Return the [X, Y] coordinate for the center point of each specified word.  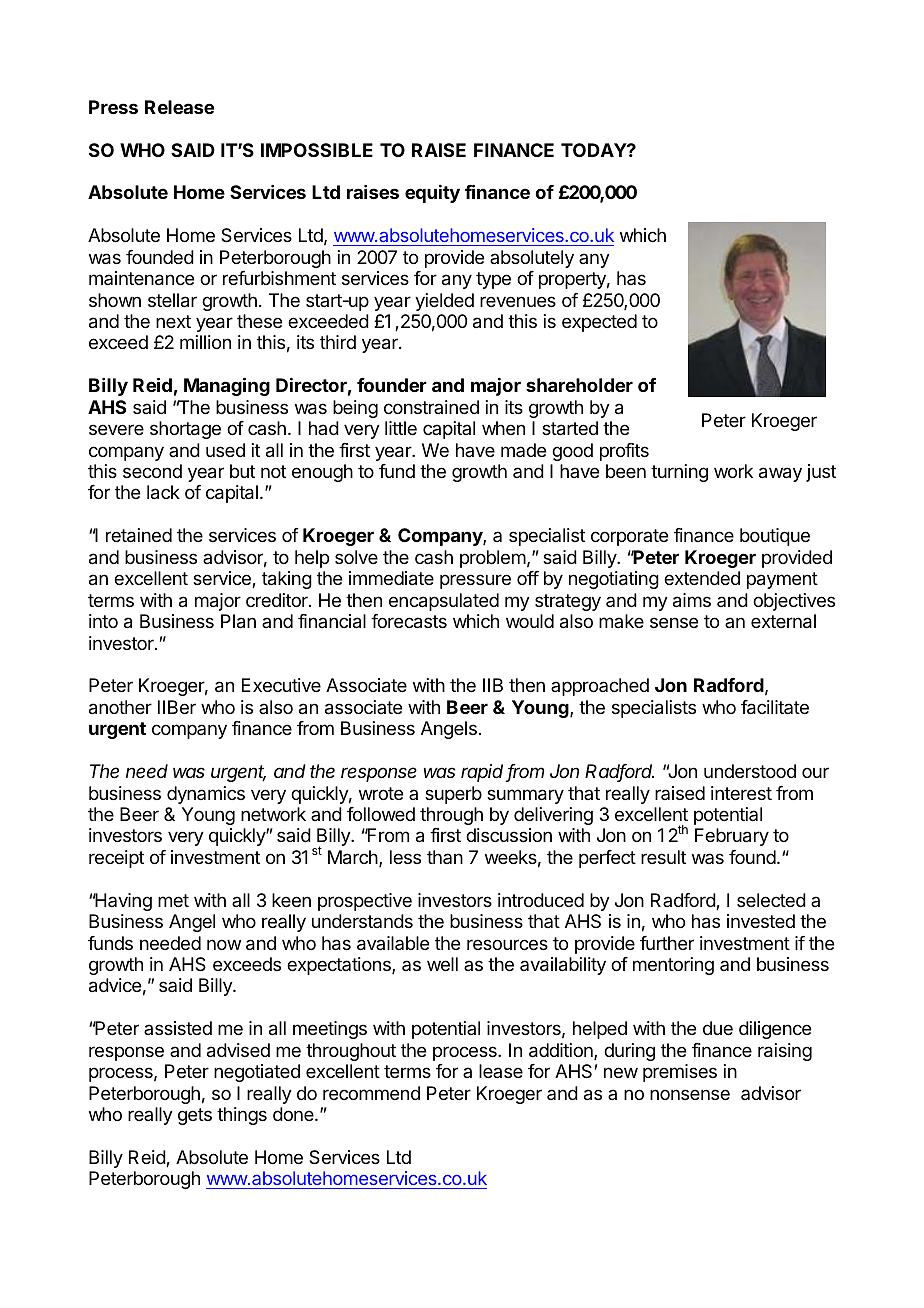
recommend [371, 1093]
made [523, 450]
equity [432, 194]
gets [195, 1116]
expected [599, 323]
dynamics [206, 795]
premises [680, 1073]
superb [453, 795]
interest [741, 793]
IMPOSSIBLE [317, 150]
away [780, 474]
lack [163, 492]
